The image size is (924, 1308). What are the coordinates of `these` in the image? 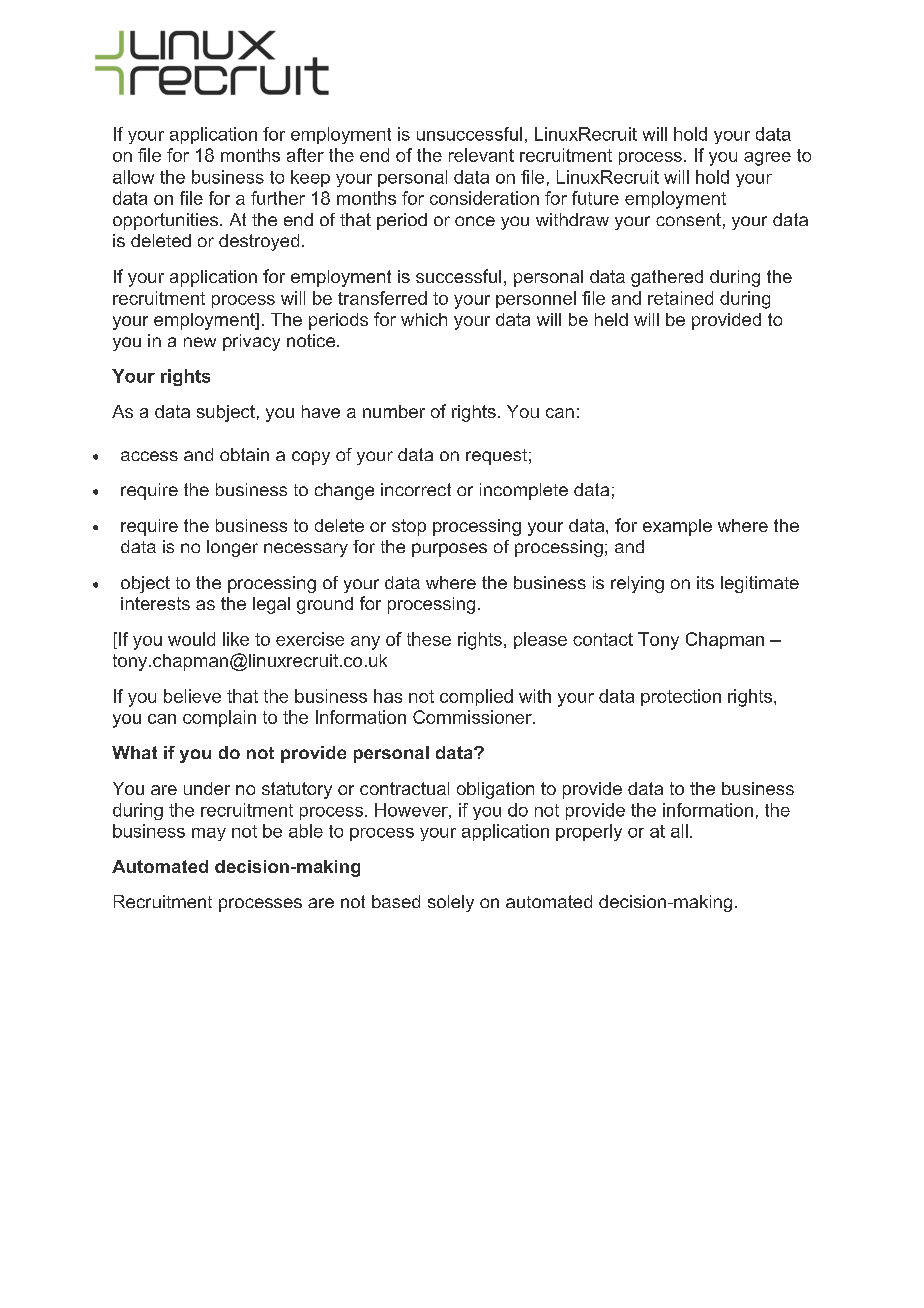 It's located at (429, 639).
